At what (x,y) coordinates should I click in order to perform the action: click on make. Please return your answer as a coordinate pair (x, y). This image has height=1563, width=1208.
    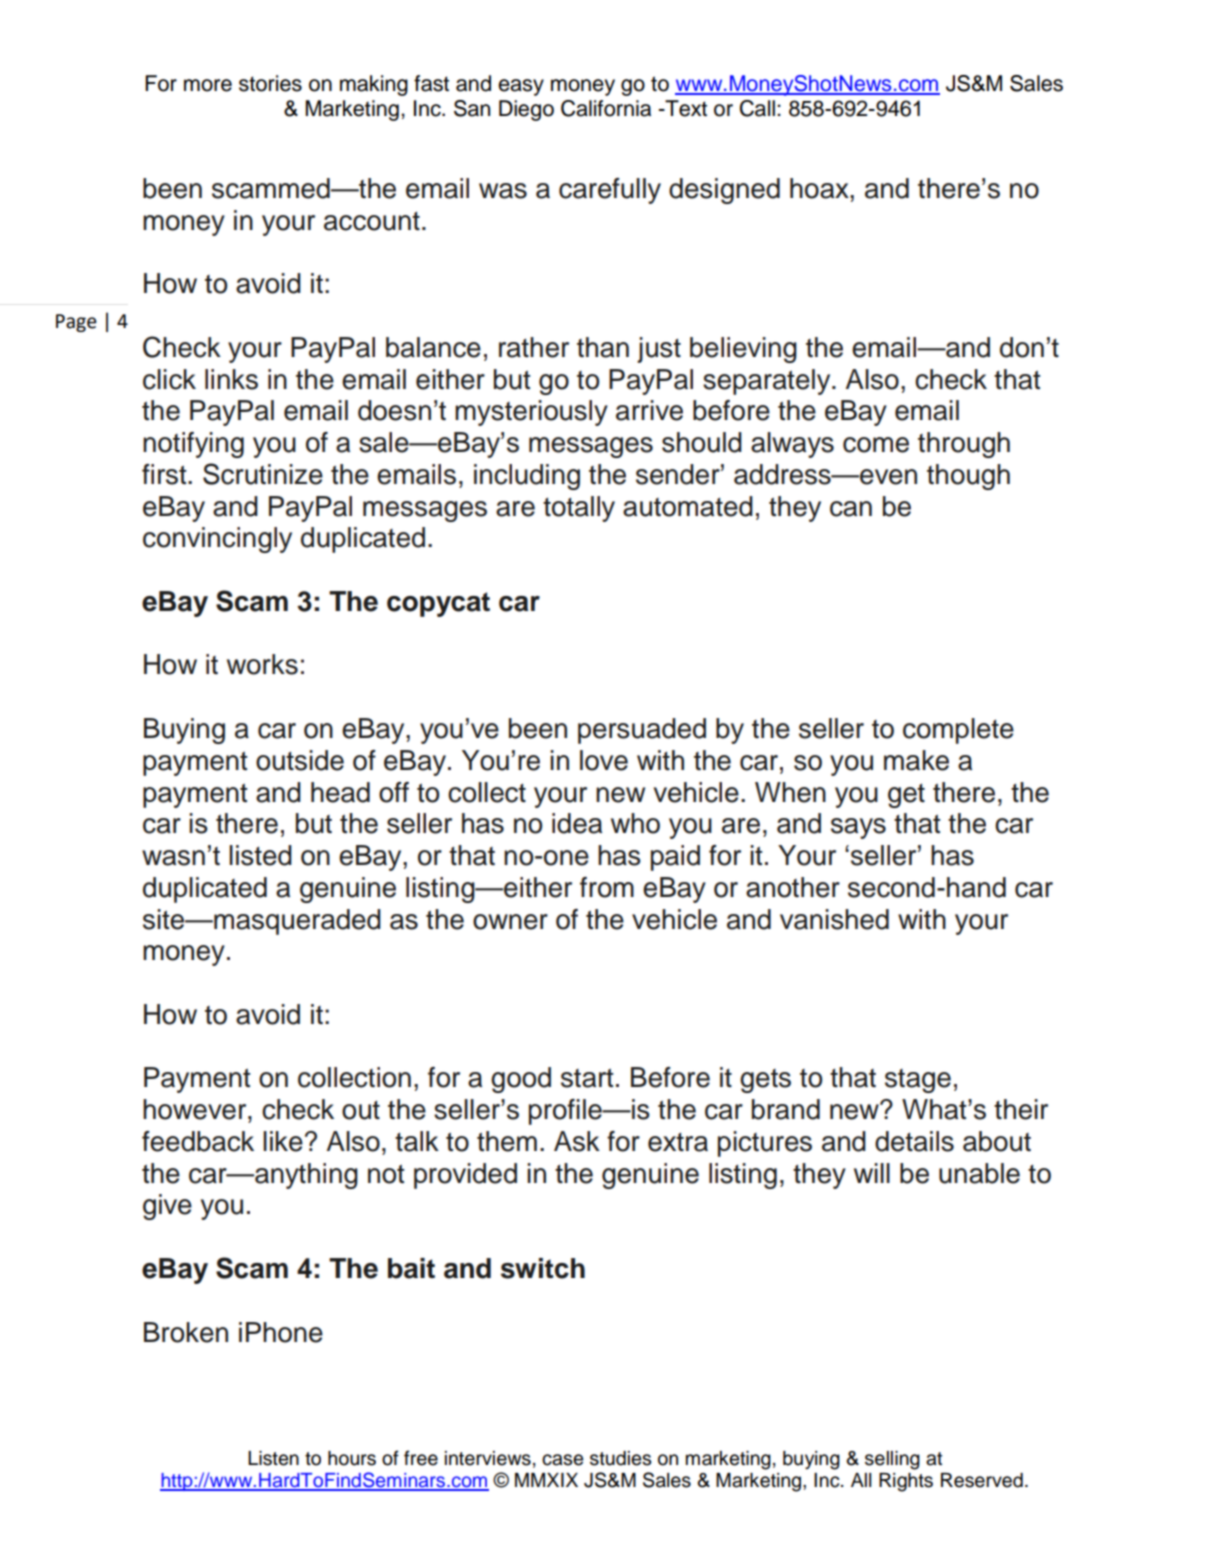
    Looking at the image, I should click on (916, 760).
